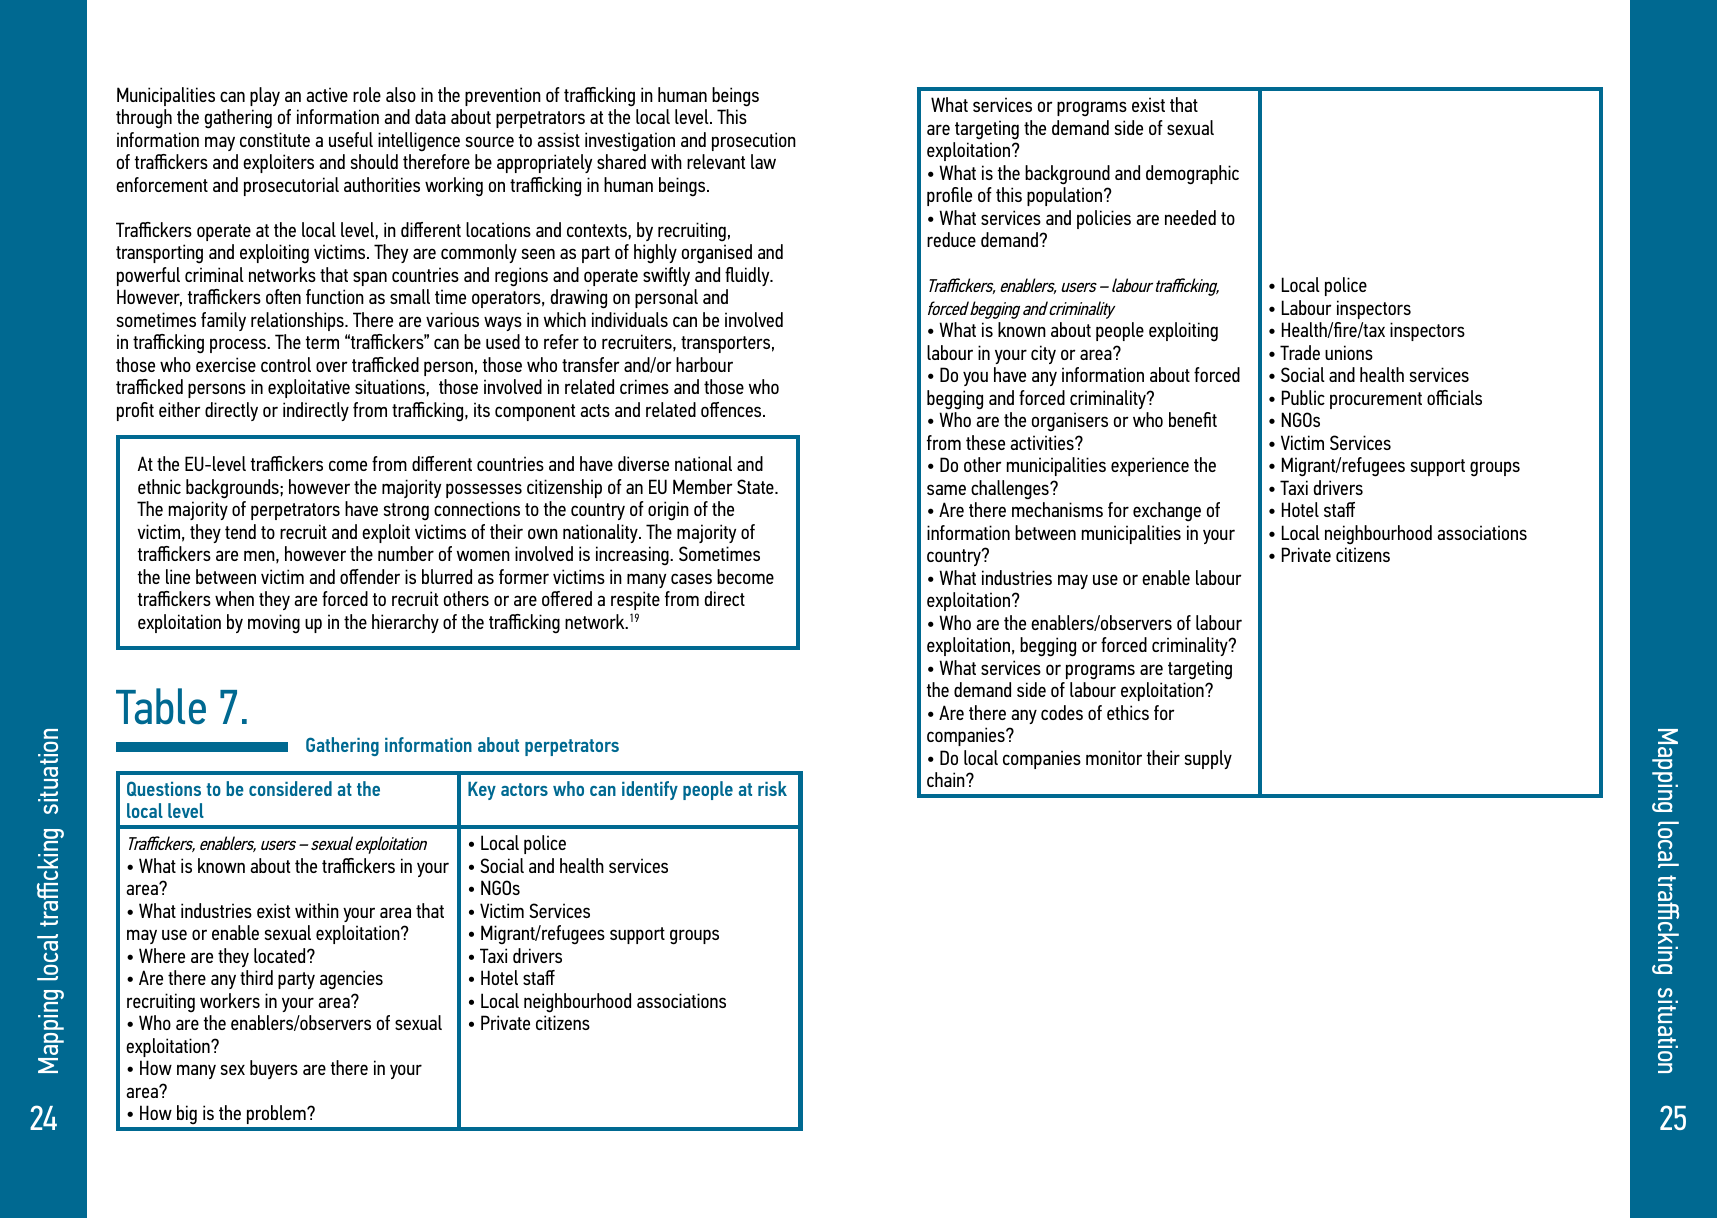 This page has height=1218, width=1717. Describe the element at coordinates (1300, 352) in the page. I see `Trade` at that location.
